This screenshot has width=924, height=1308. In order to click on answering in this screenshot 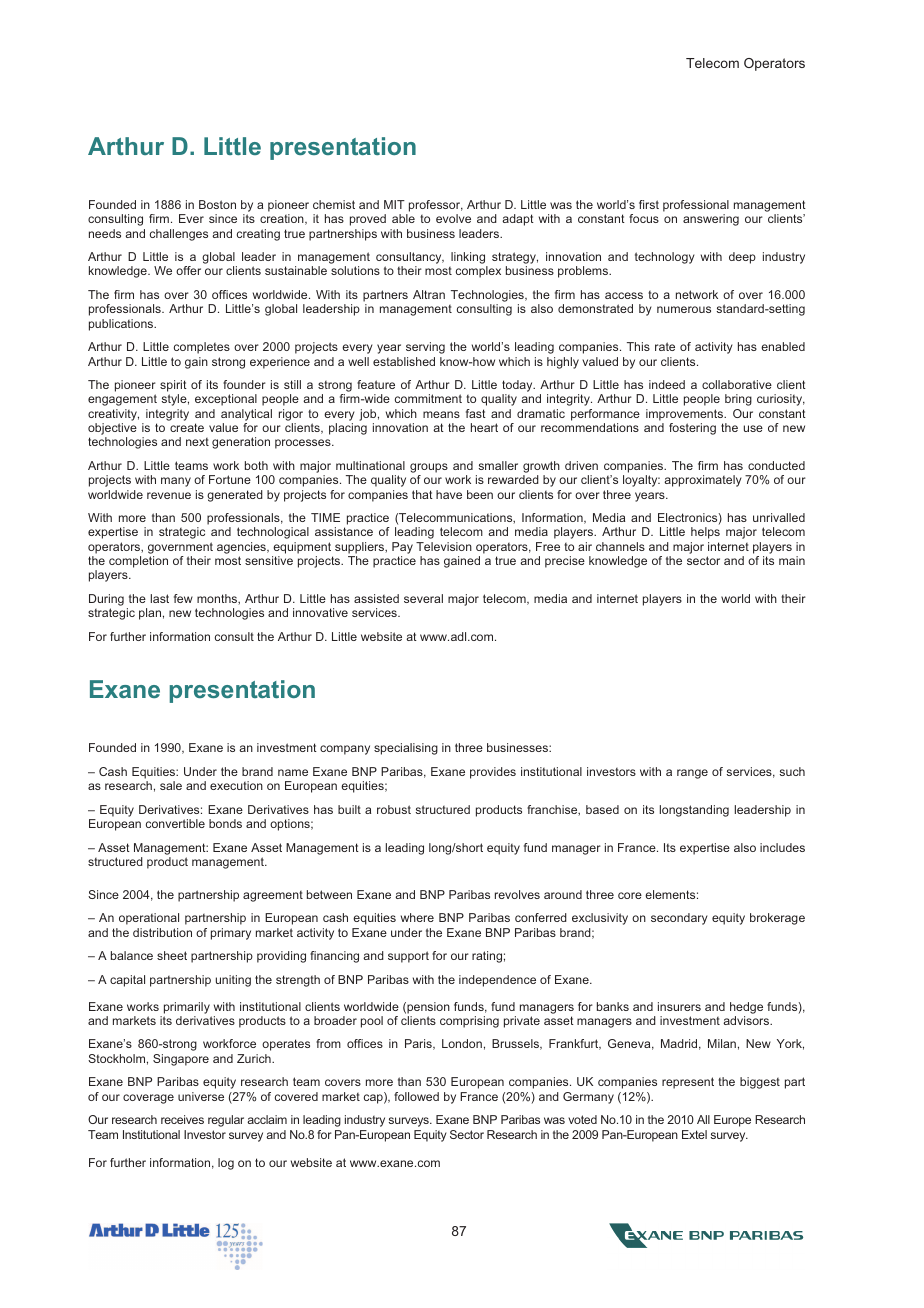, I will do `click(711, 220)`.
